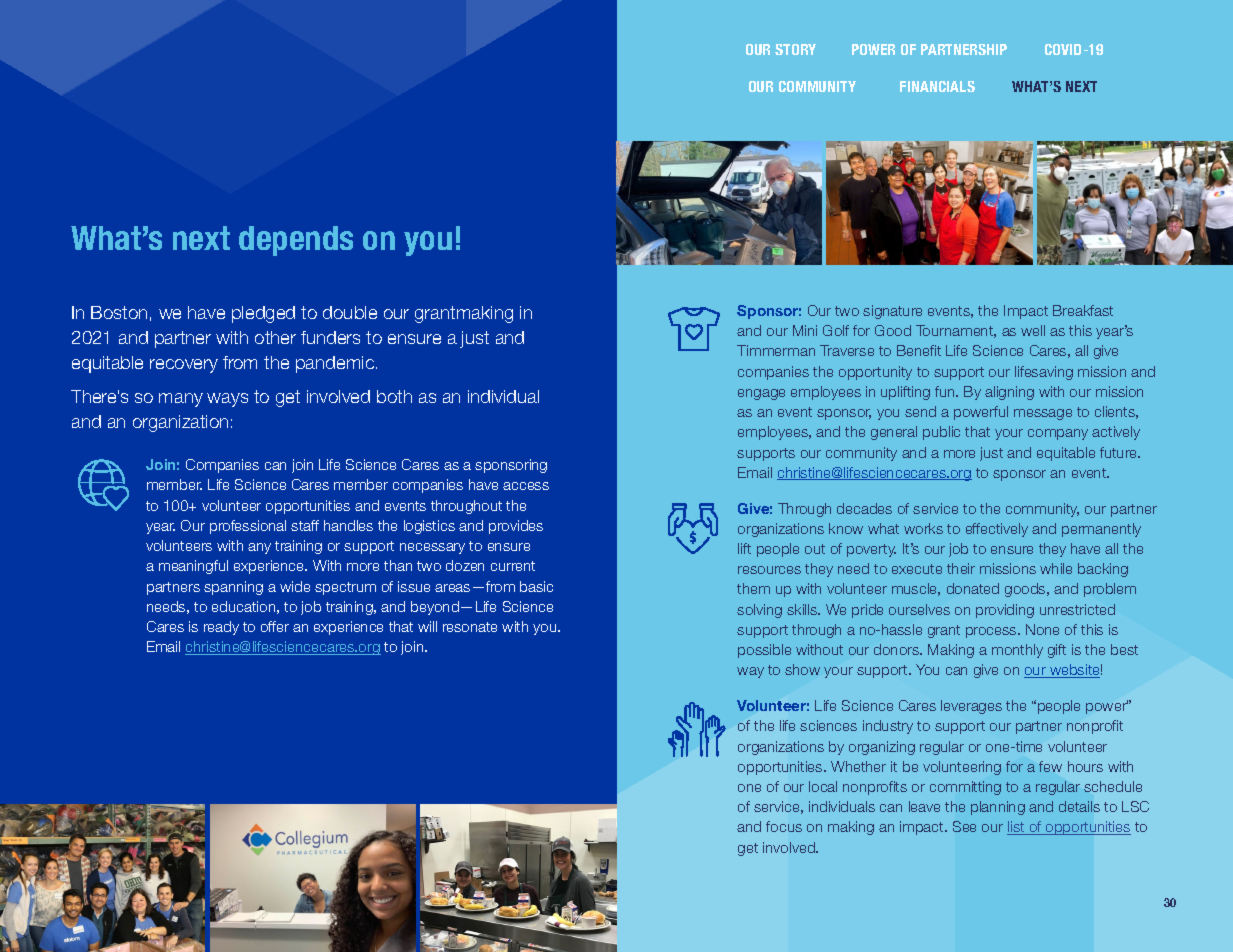 This page has height=952, width=1233. Describe the element at coordinates (227, 400) in the page. I see `ways` at that location.
